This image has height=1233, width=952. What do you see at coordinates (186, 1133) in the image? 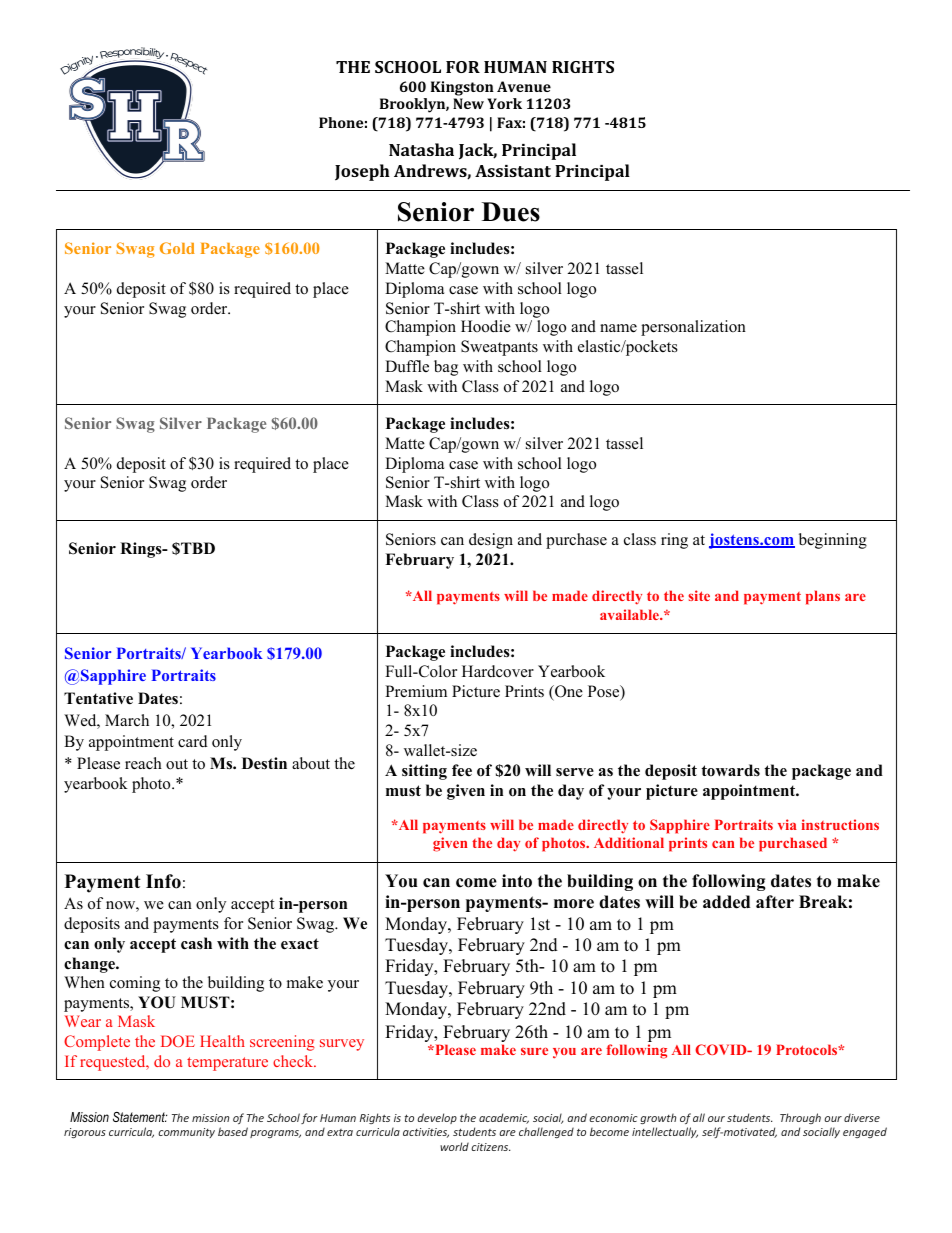
I see `community` at bounding box center [186, 1133].
